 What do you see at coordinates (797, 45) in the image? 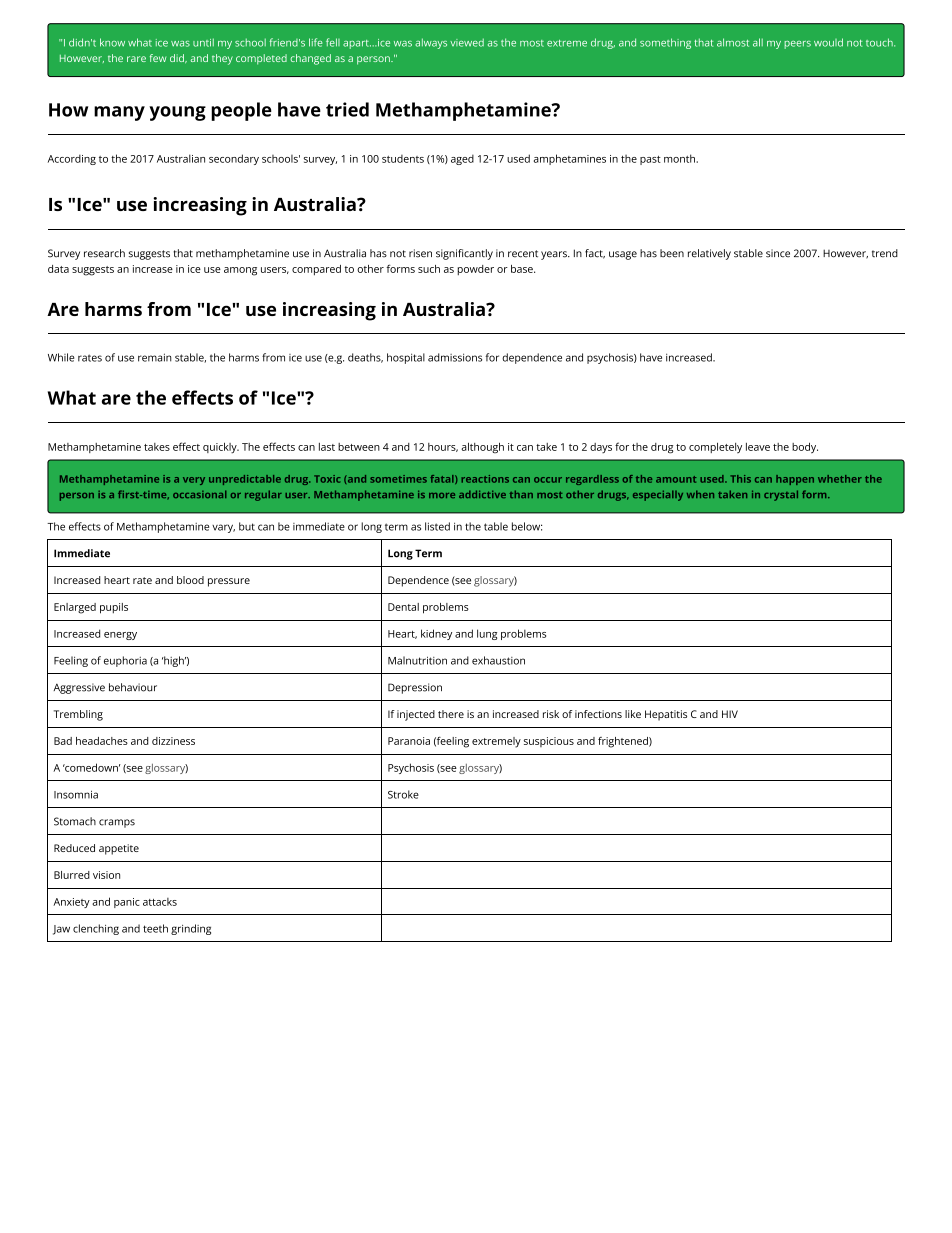
I see `peers` at bounding box center [797, 45].
